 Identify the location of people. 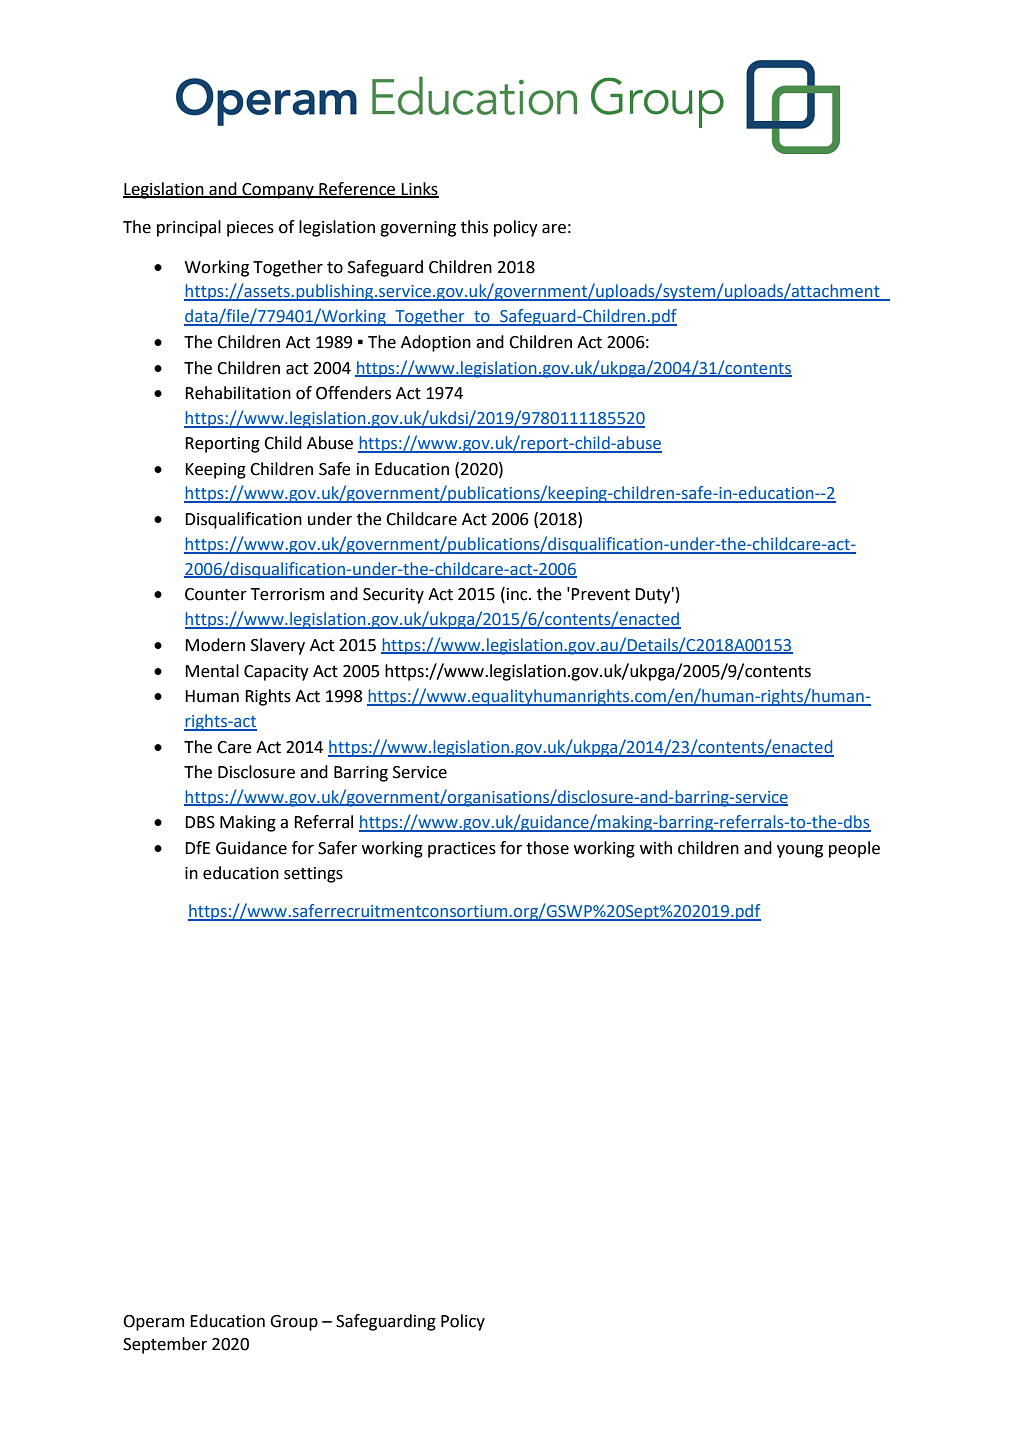
(854, 849).
